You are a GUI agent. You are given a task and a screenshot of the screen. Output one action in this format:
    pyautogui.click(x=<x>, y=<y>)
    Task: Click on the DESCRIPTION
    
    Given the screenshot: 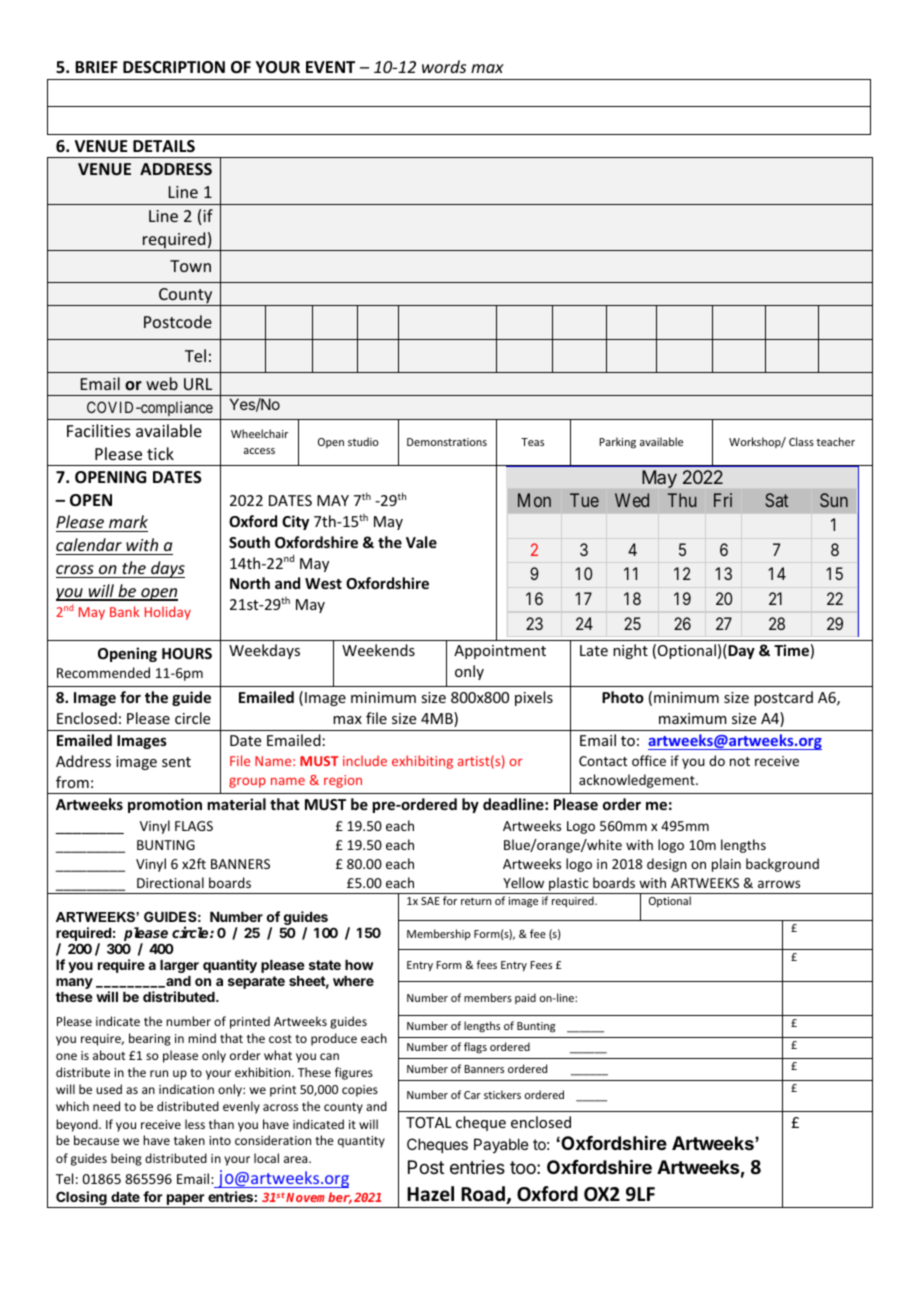 What is the action you would take?
    pyautogui.click(x=174, y=67)
